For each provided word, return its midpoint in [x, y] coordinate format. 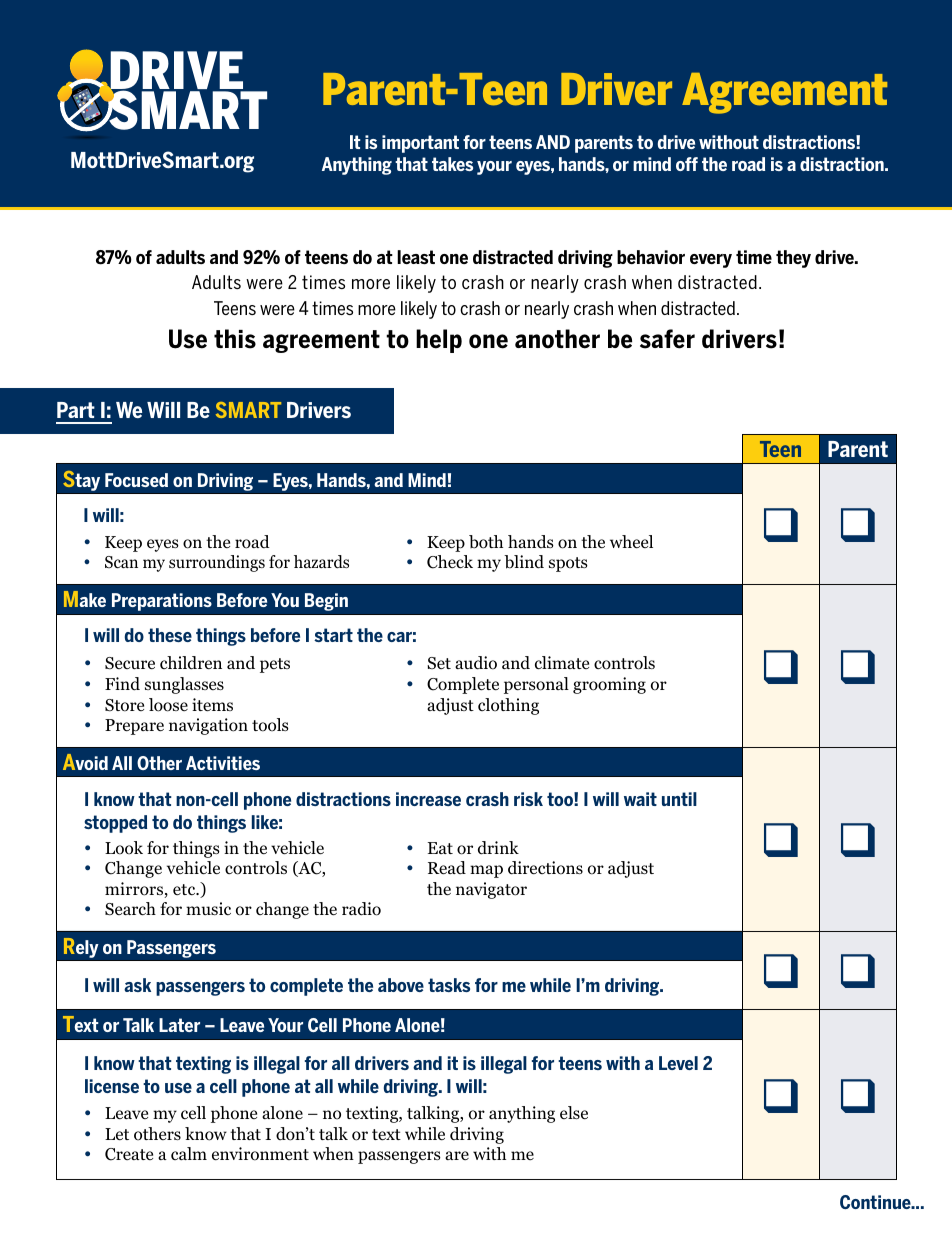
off [687, 164]
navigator [491, 890]
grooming [609, 685]
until [679, 799]
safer [667, 339]
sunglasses [184, 685]
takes [452, 164]
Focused [136, 480]
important [420, 144]
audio [476, 663]
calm [189, 1153]
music [208, 908]
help [439, 341]
